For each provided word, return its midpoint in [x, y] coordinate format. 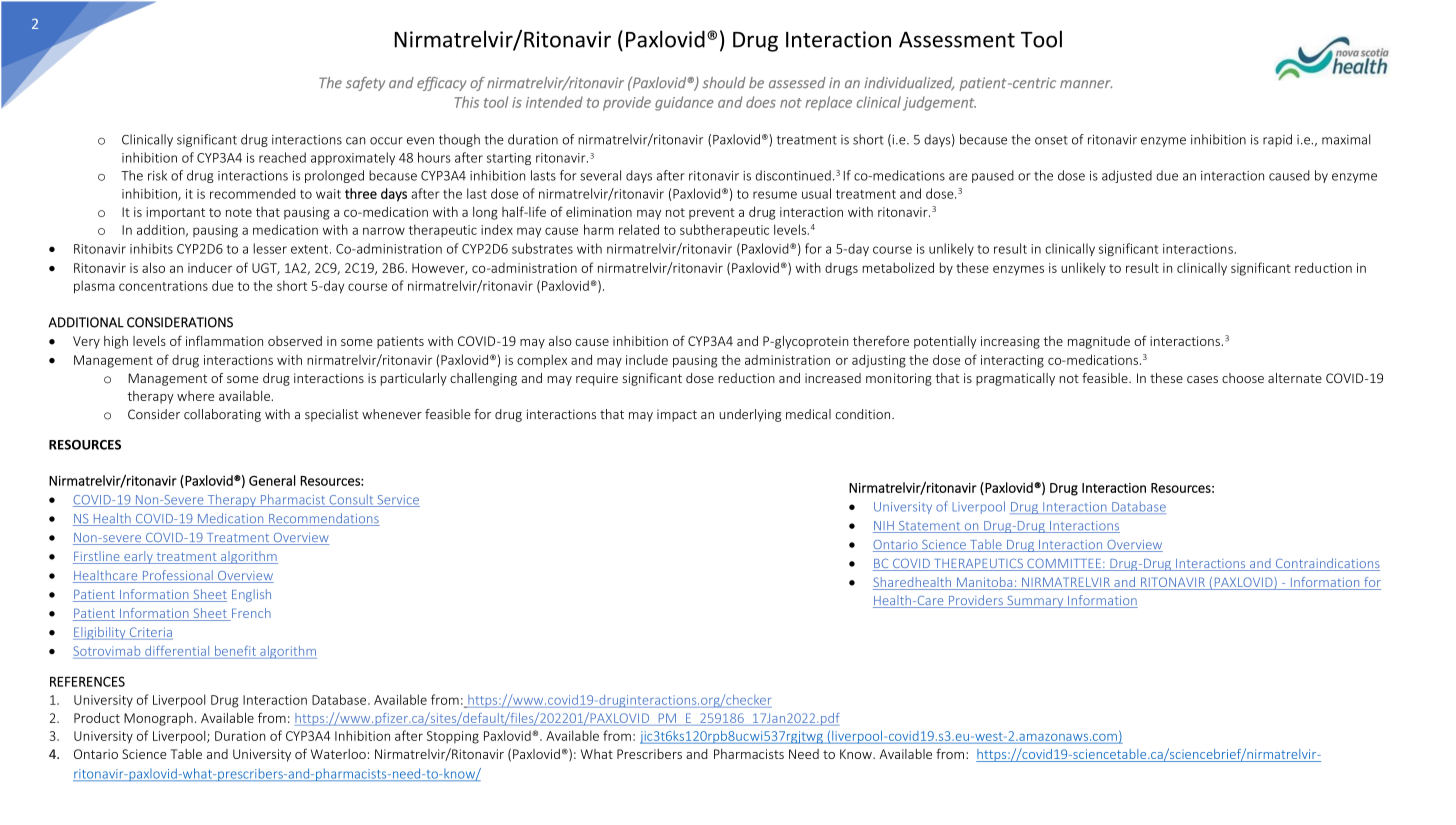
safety [365, 84]
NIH [884, 527]
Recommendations [323, 519]
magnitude [1099, 342]
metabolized [898, 267]
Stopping [453, 737]
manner [1086, 84]
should [724, 82]
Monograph [158, 719]
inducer [210, 268]
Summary [1035, 602]
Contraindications [1326, 564]
